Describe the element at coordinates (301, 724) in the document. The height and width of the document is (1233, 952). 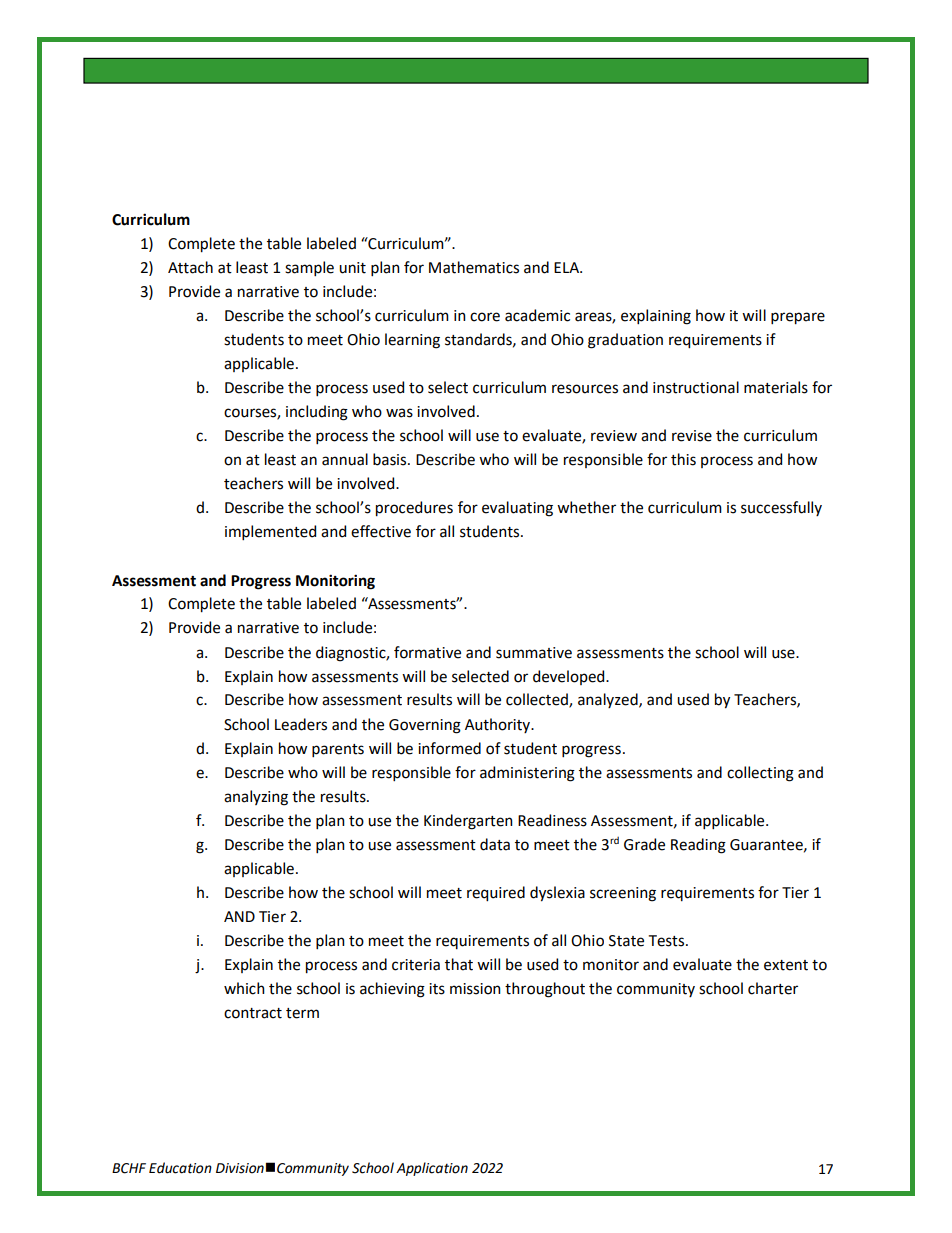
I see `Leaders` at that location.
